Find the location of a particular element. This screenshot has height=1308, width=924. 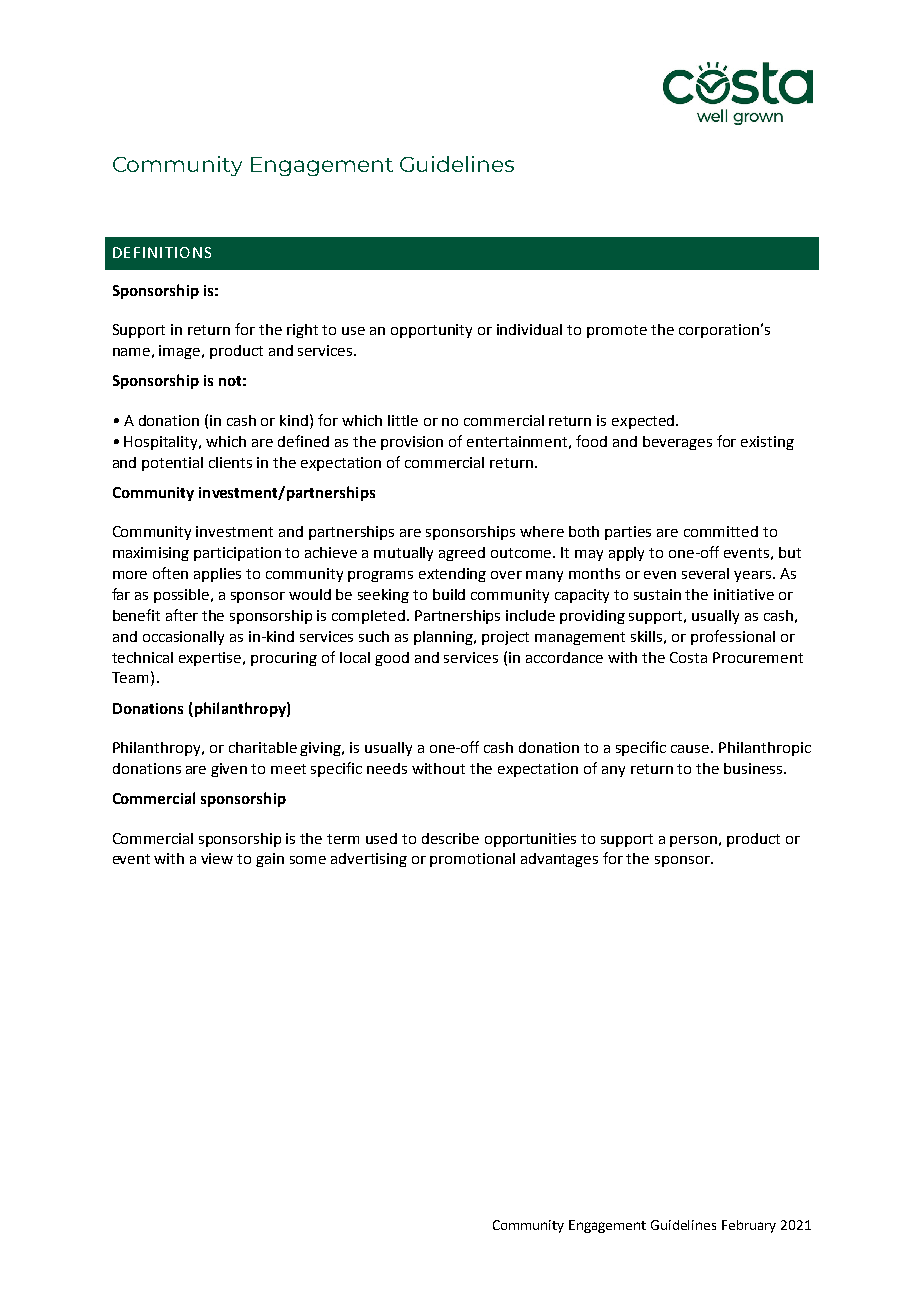

gain is located at coordinates (270, 860).
